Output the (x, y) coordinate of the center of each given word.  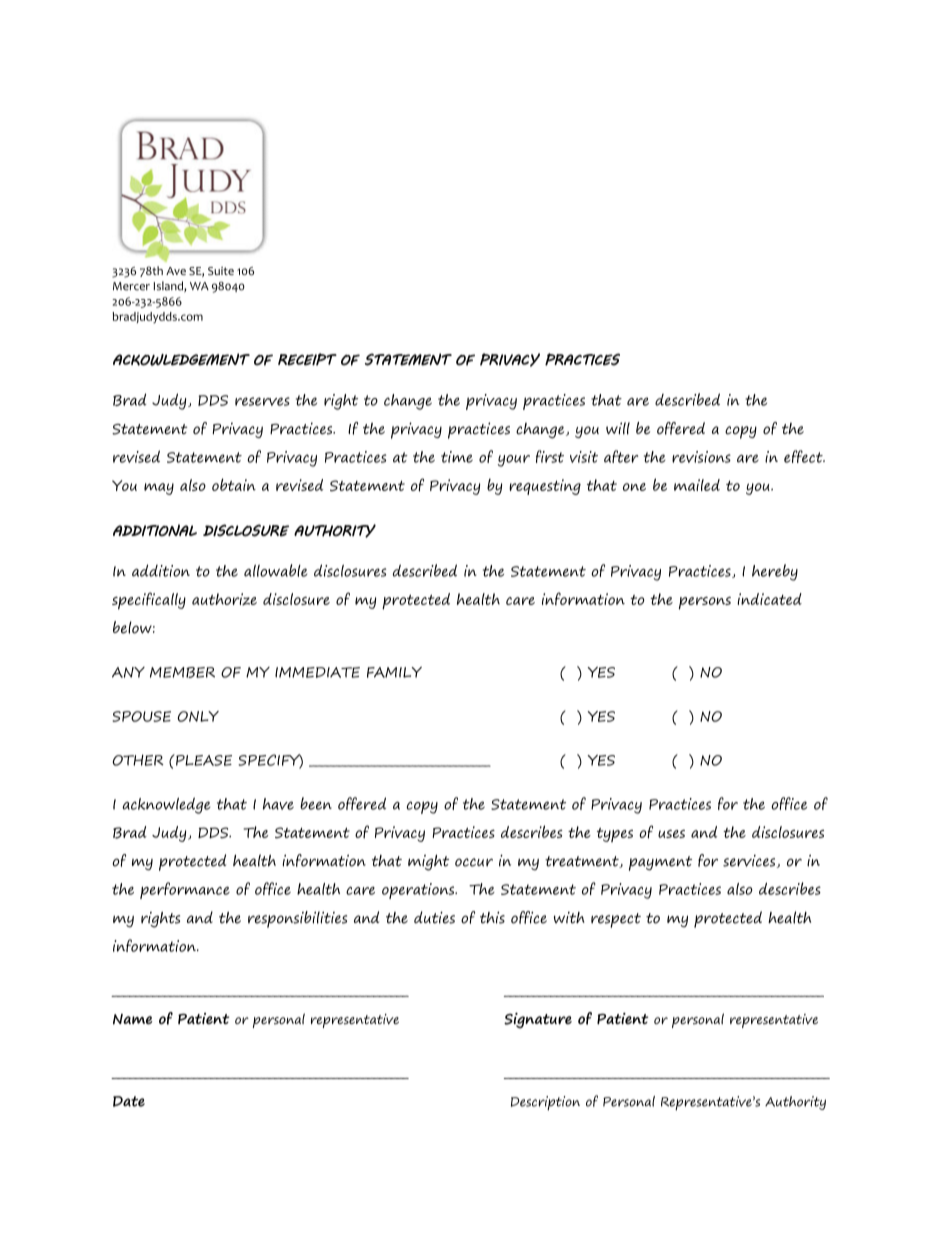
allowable (275, 570)
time (457, 457)
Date (129, 1101)
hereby (775, 572)
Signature (538, 1021)
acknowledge (166, 805)
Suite (221, 271)
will (618, 428)
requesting (545, 487)
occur (474, 862)
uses (671, 834)
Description (545, 1103)
